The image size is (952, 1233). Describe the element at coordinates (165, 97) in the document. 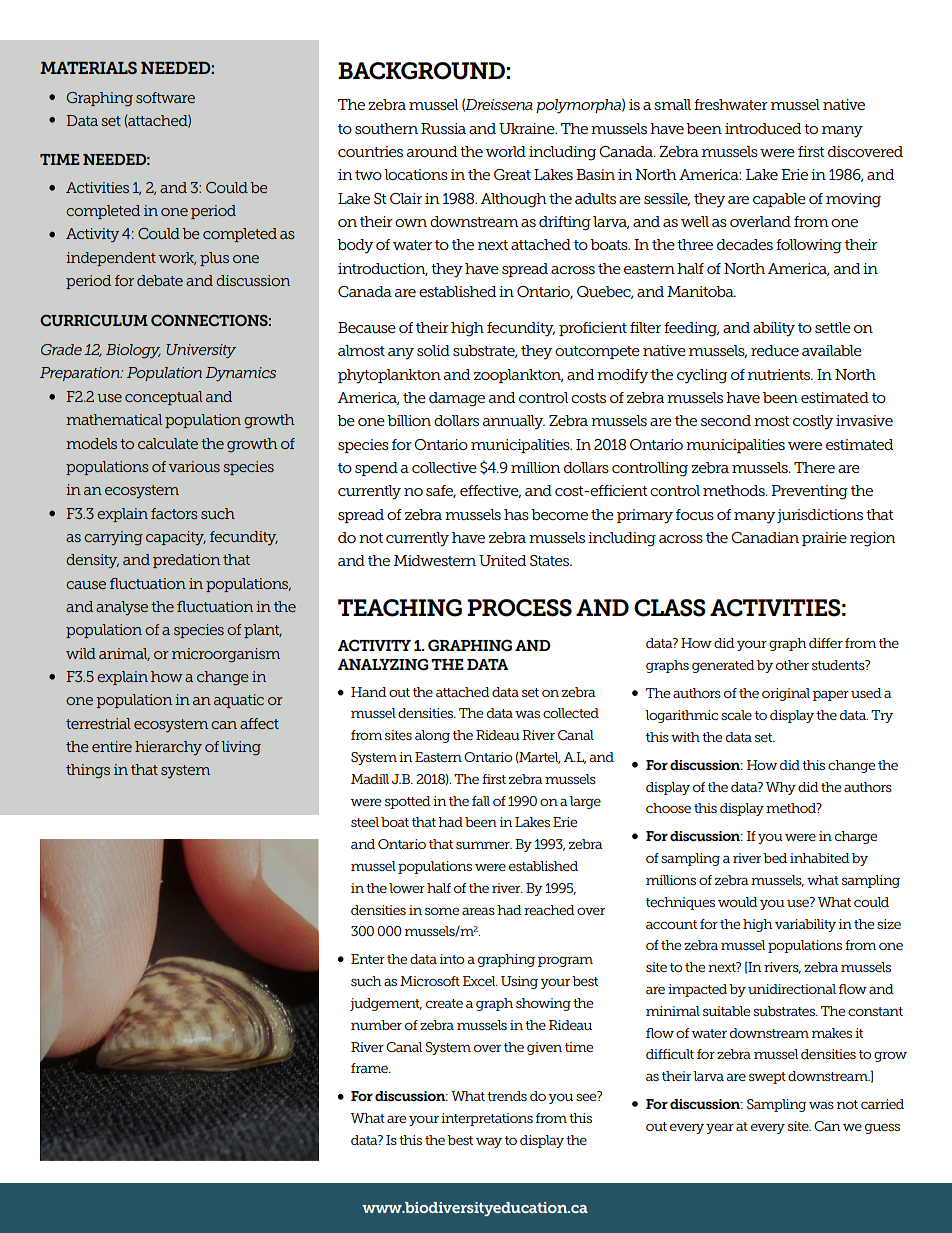

I see `software` at that location.
